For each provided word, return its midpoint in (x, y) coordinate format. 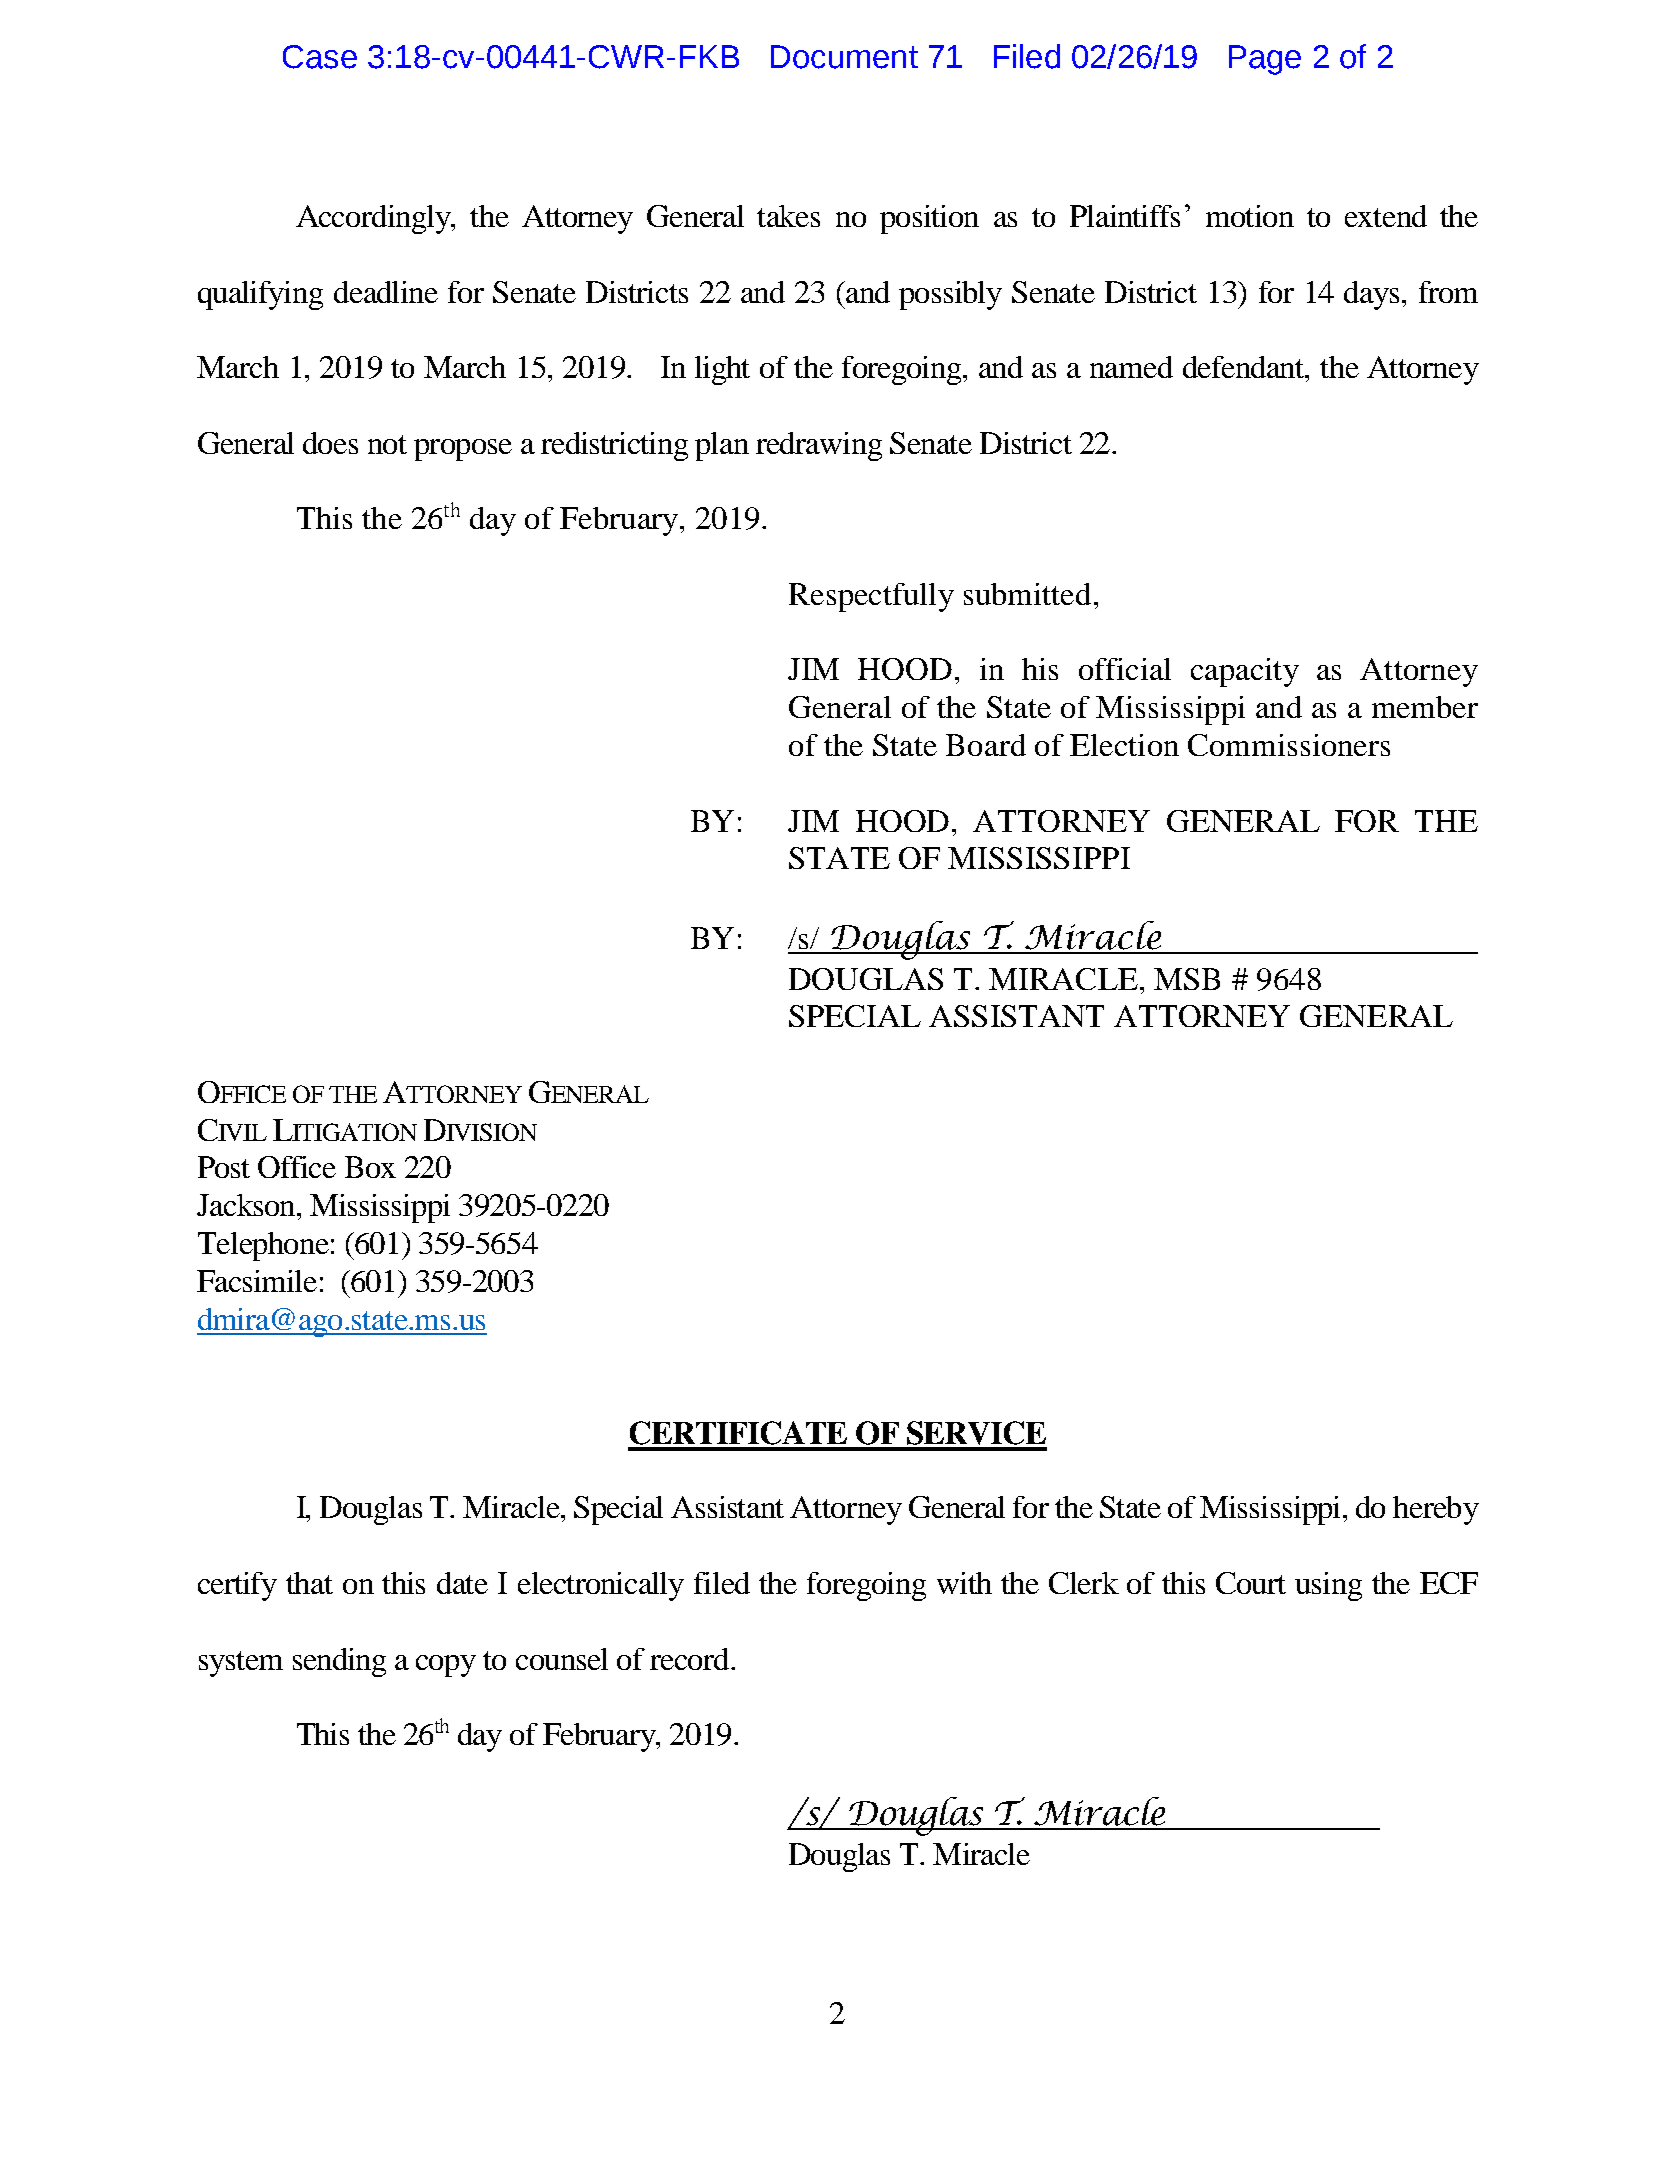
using (1328, 1586)
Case (320, 57)
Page (1265, 60)
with (964, 1583)
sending (339, 1662)
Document (844, 57)
